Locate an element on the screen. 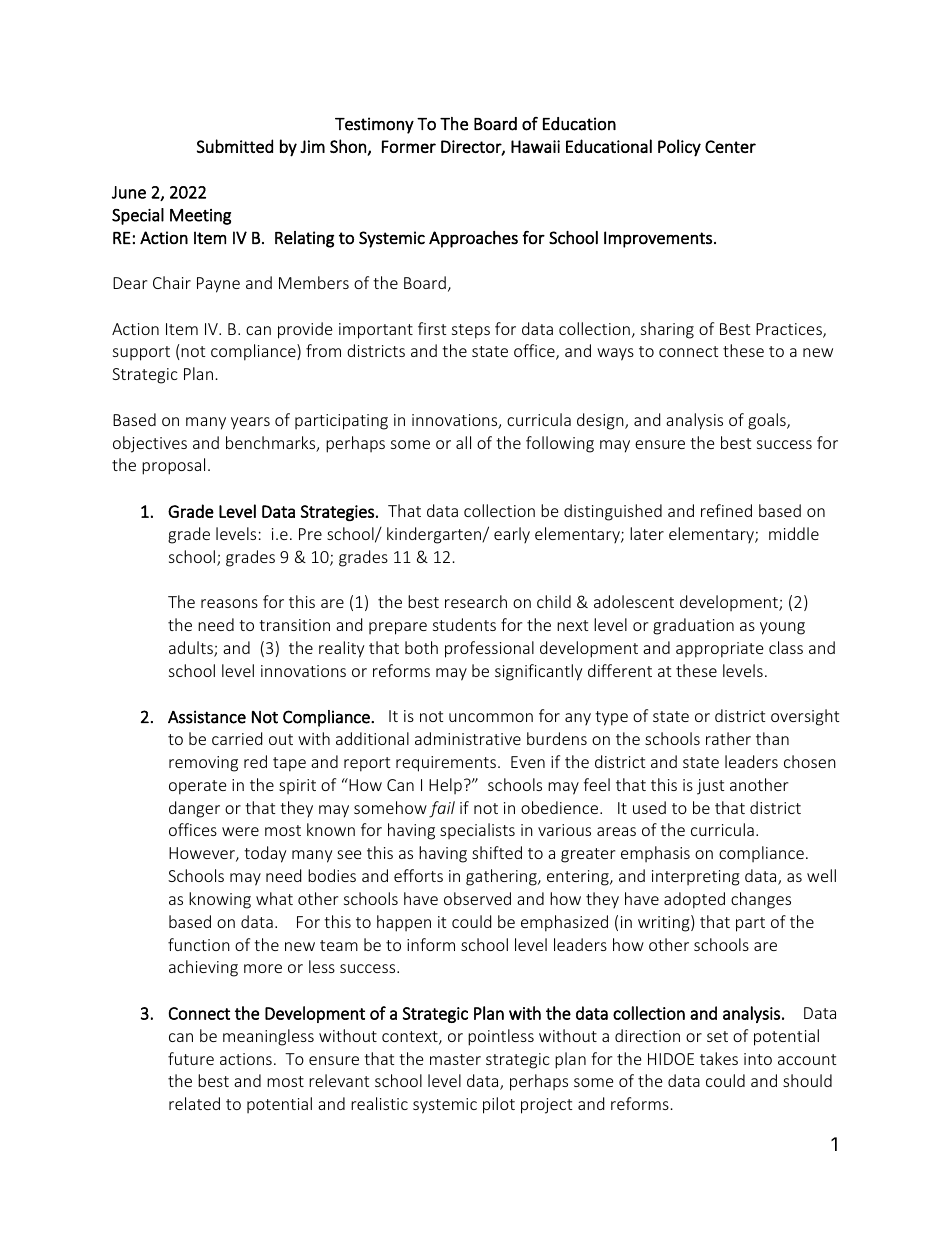  master is located at coordinates (455, 1059).
